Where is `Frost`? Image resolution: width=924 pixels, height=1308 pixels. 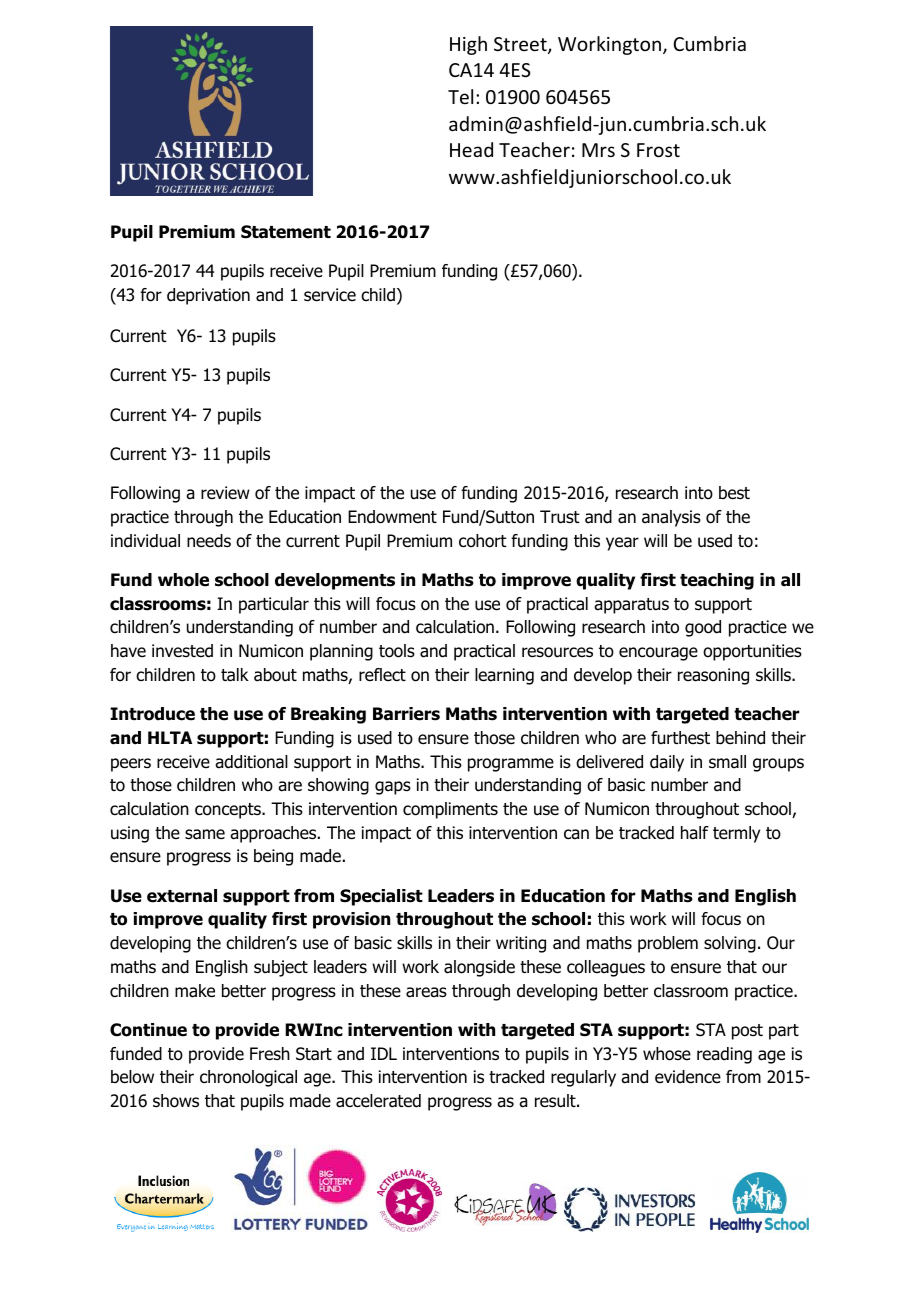 Frost is located at coordinates (658, 150).
